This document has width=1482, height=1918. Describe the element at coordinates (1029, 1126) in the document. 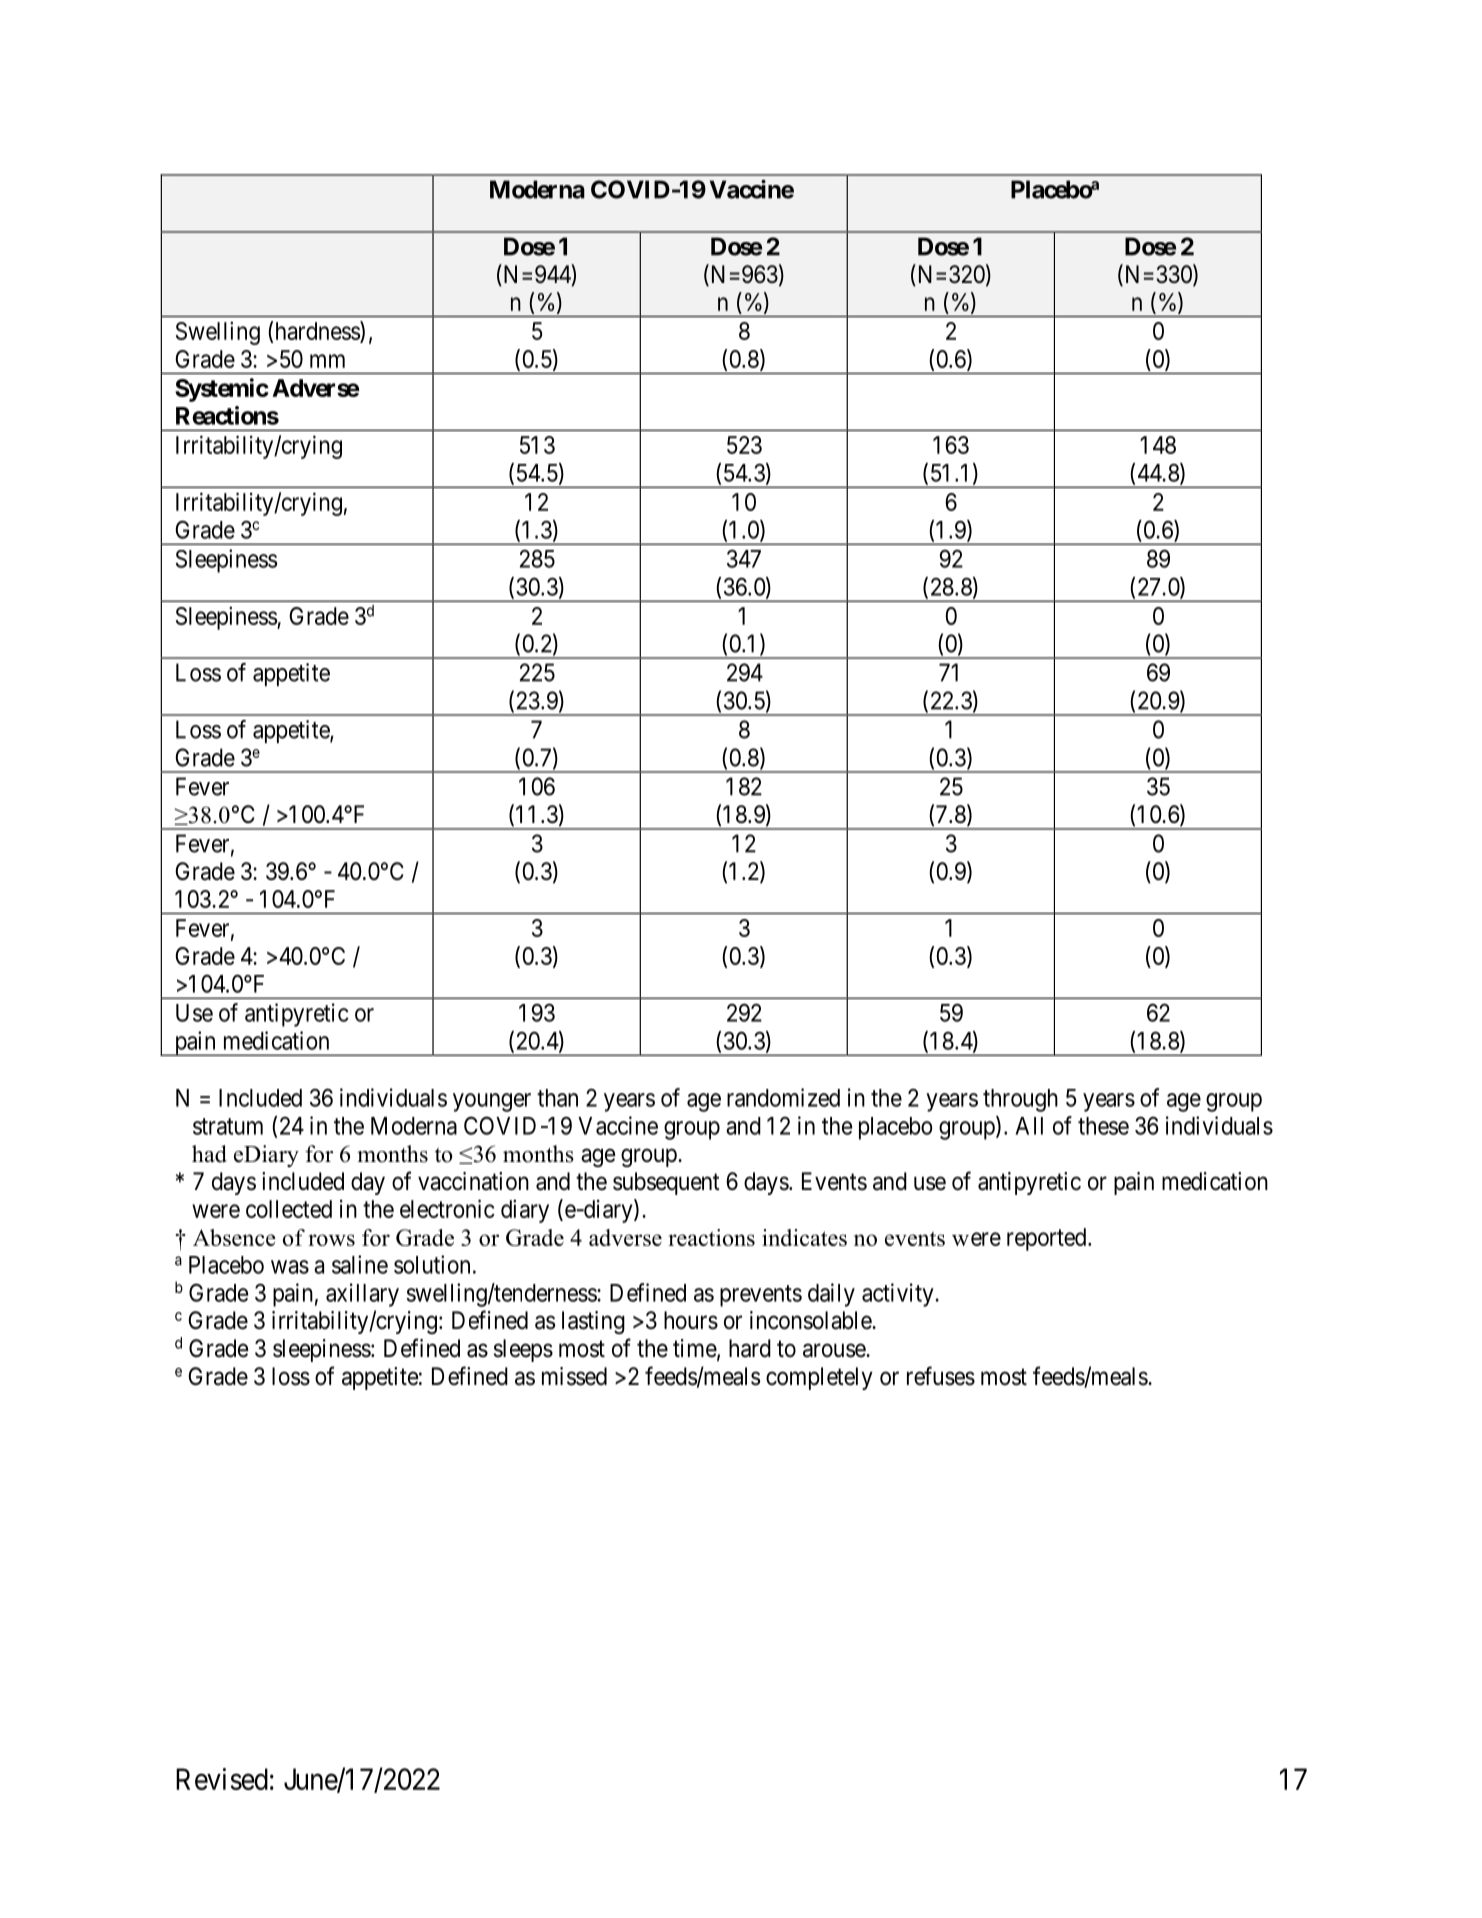

I see `All` at that location.
